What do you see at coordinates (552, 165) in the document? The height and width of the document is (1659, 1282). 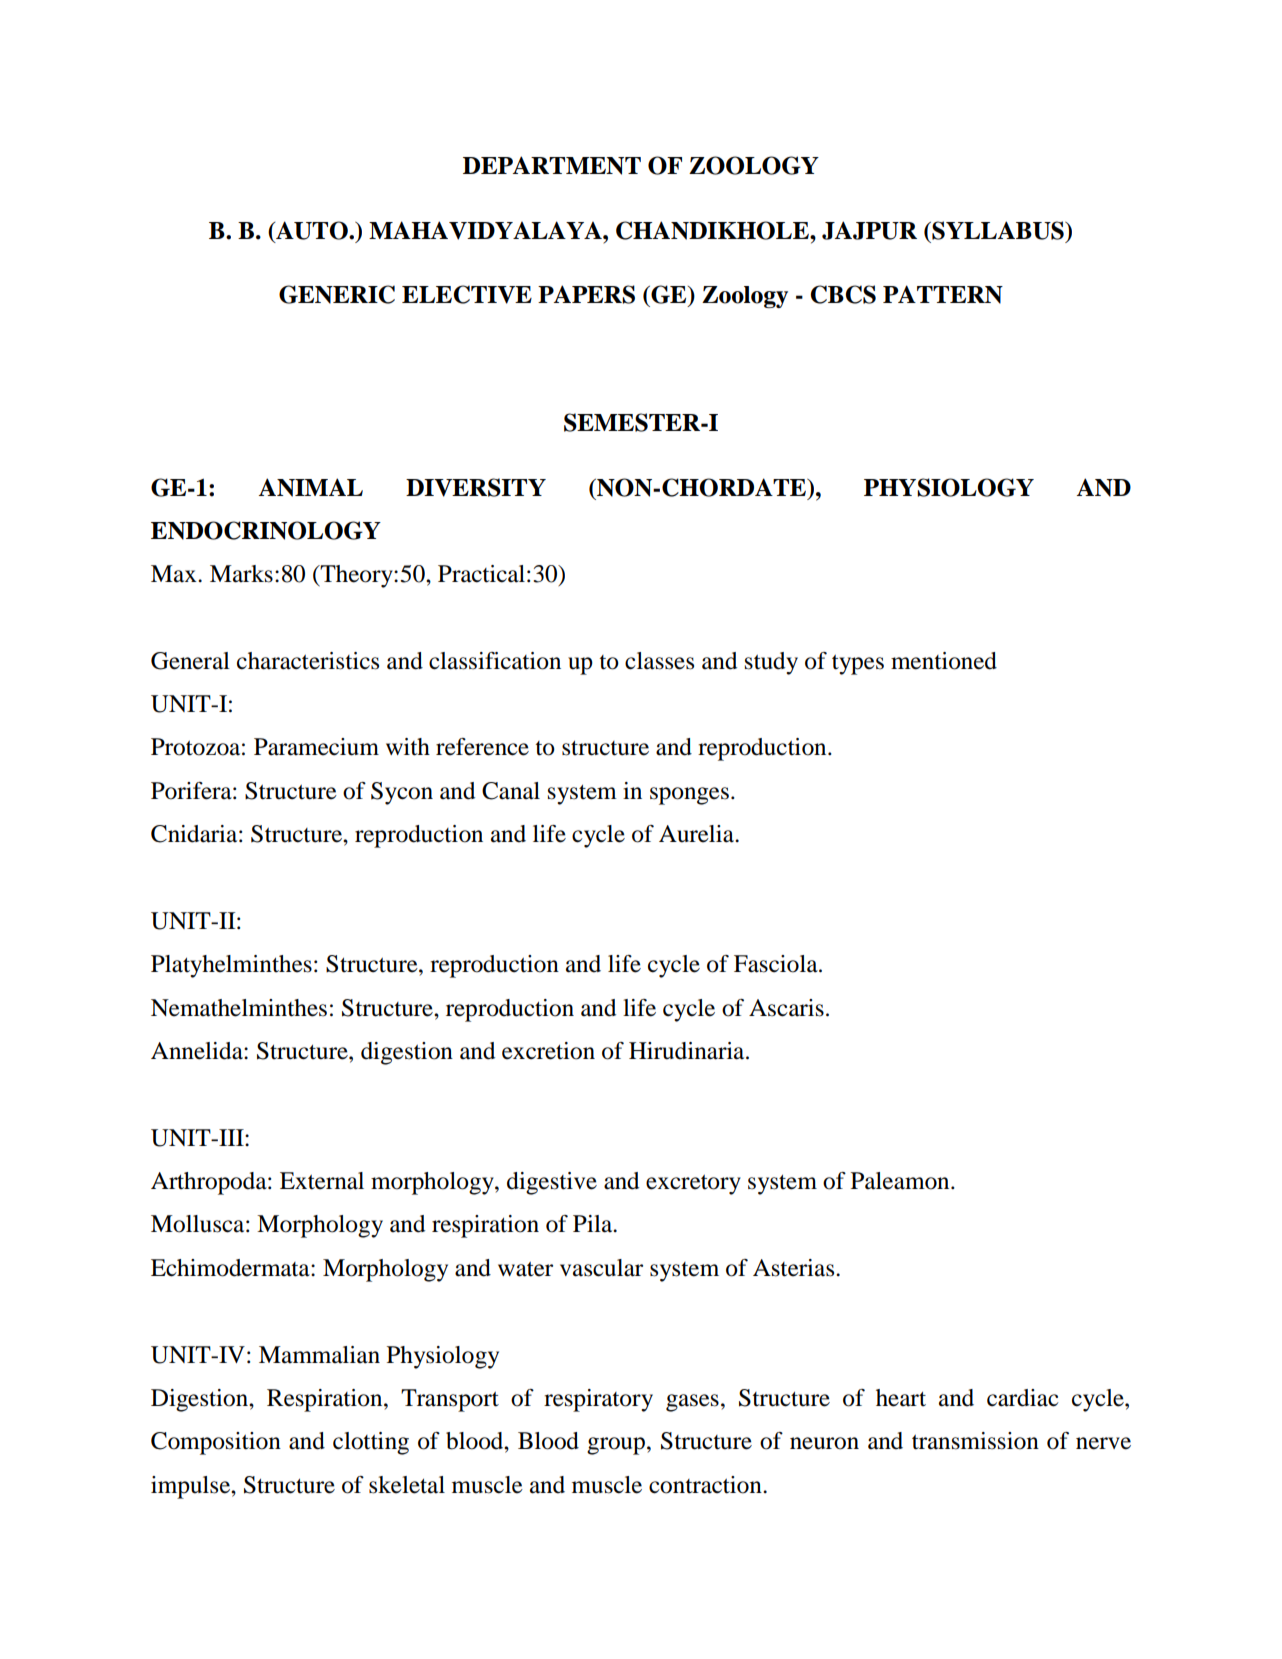 I see `DEPARTMENT` at bounding box center [552, 165].
